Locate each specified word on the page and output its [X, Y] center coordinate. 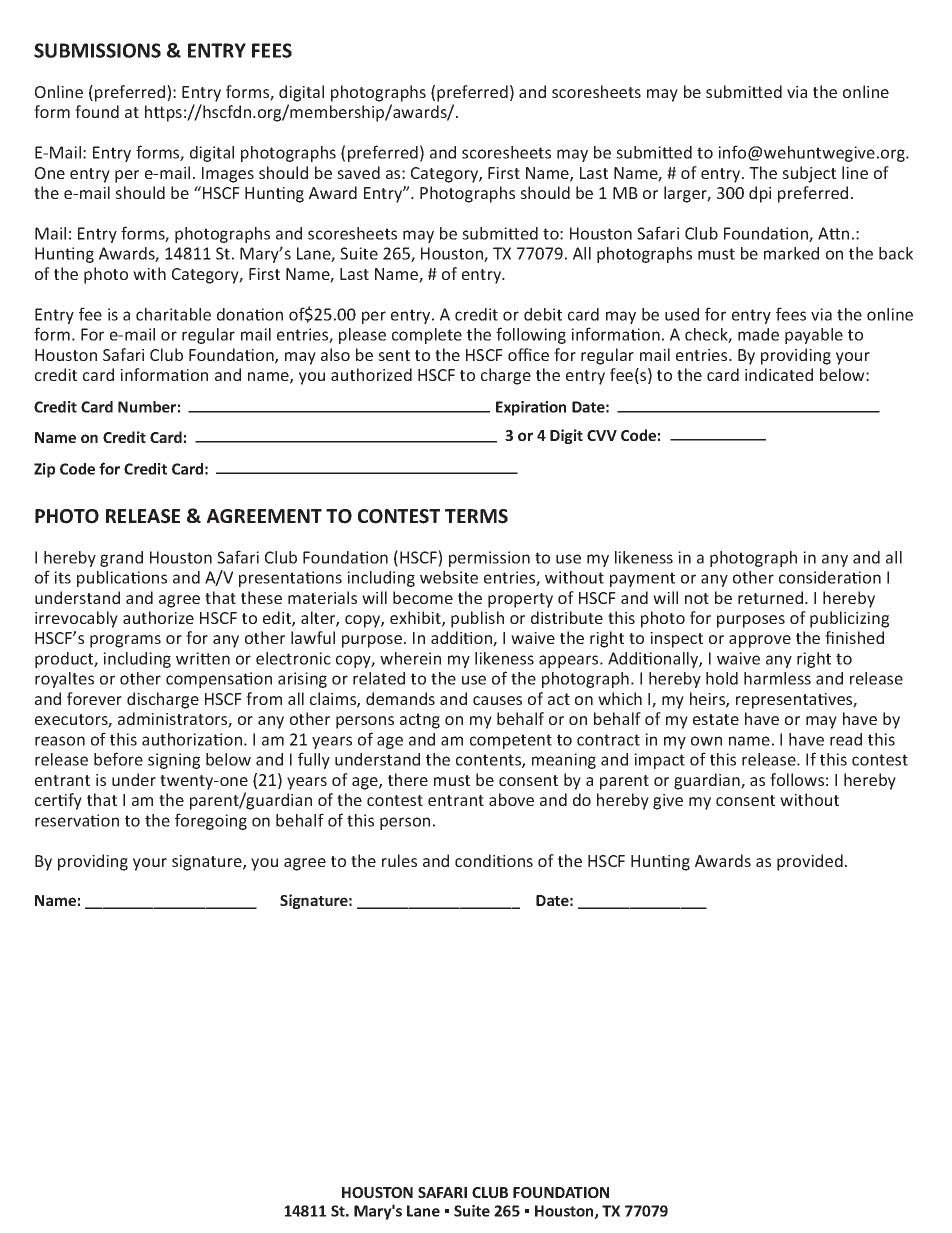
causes [497, 700]
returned [772, 597]
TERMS [476, 516]
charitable [173, 314]
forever [94, 698]
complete [427, 336]
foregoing [211, 821]
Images [228, 175]
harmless [777, 678]
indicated [779, 374]
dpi [760, 194]
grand [121, 559]
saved [358, 172]
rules [399, 860]
